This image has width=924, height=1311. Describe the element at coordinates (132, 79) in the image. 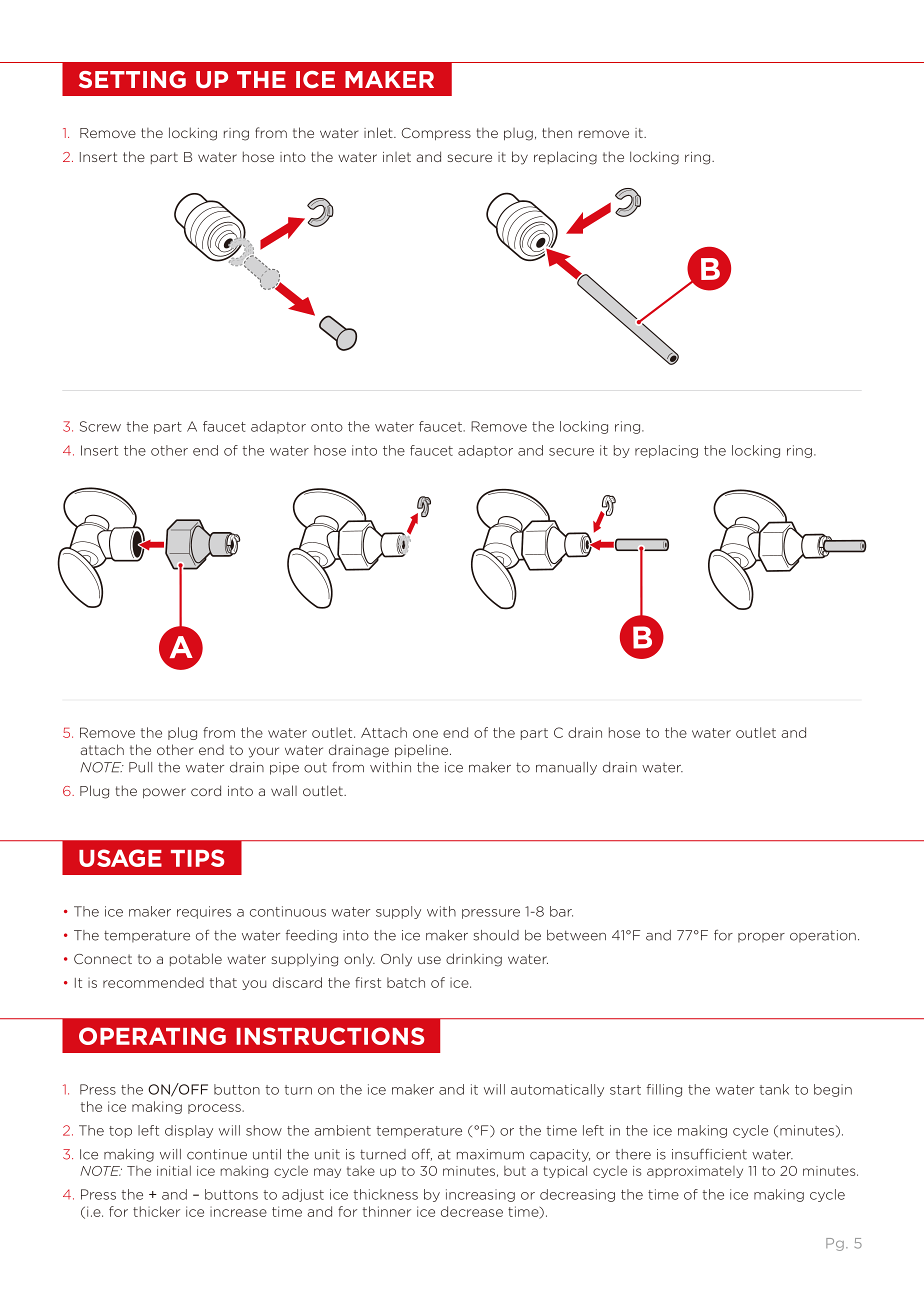

I see `SETTING` at that location.
